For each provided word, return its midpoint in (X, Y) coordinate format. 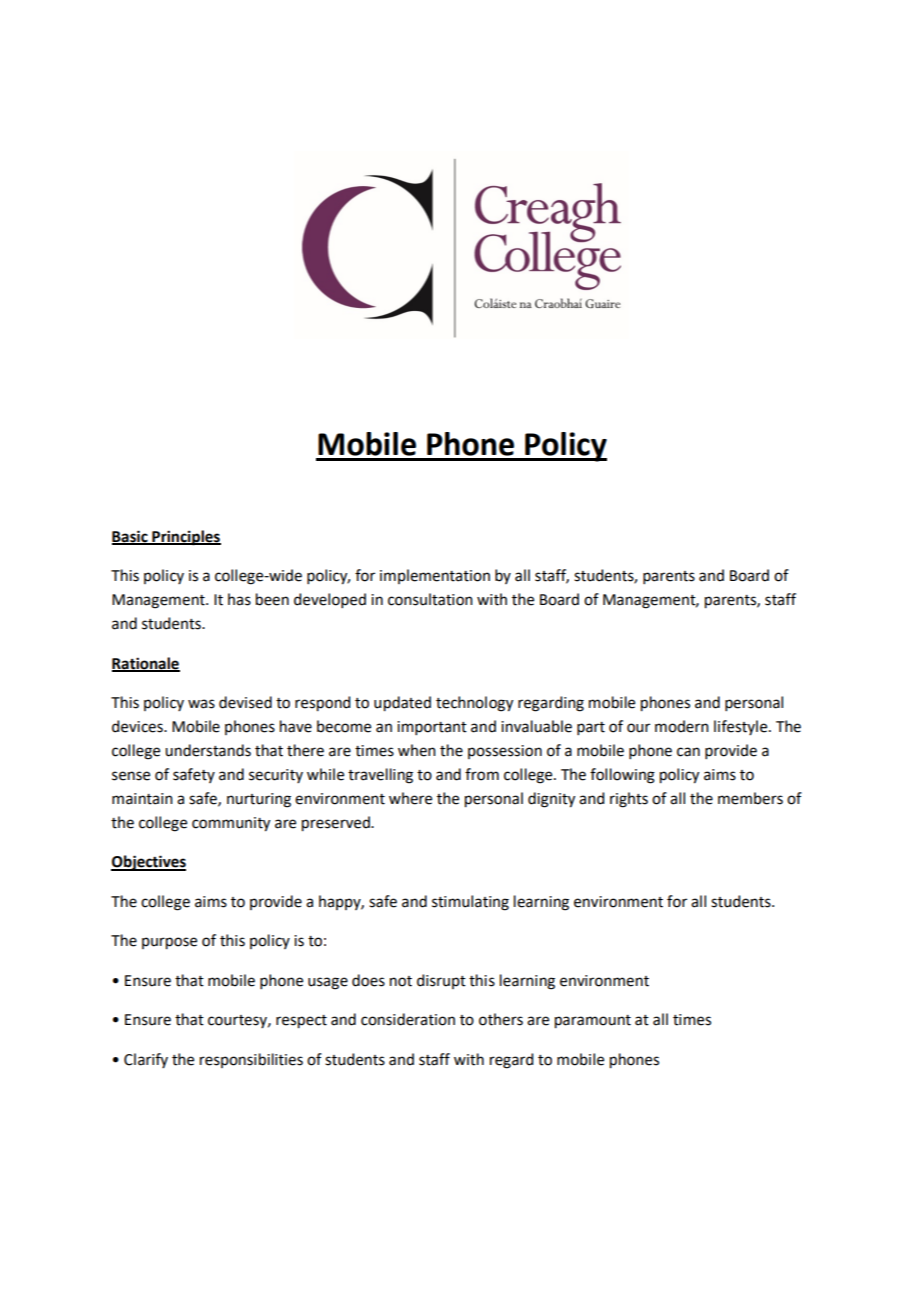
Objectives (148, 863)
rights (629, 800)
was (201, 704)
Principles (185, 538)
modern (682, 726)
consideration (408, 1019)
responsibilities (251, 1060)
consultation (430, 599)
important (432, 728)
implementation (435, 576)
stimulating (470, 903)
